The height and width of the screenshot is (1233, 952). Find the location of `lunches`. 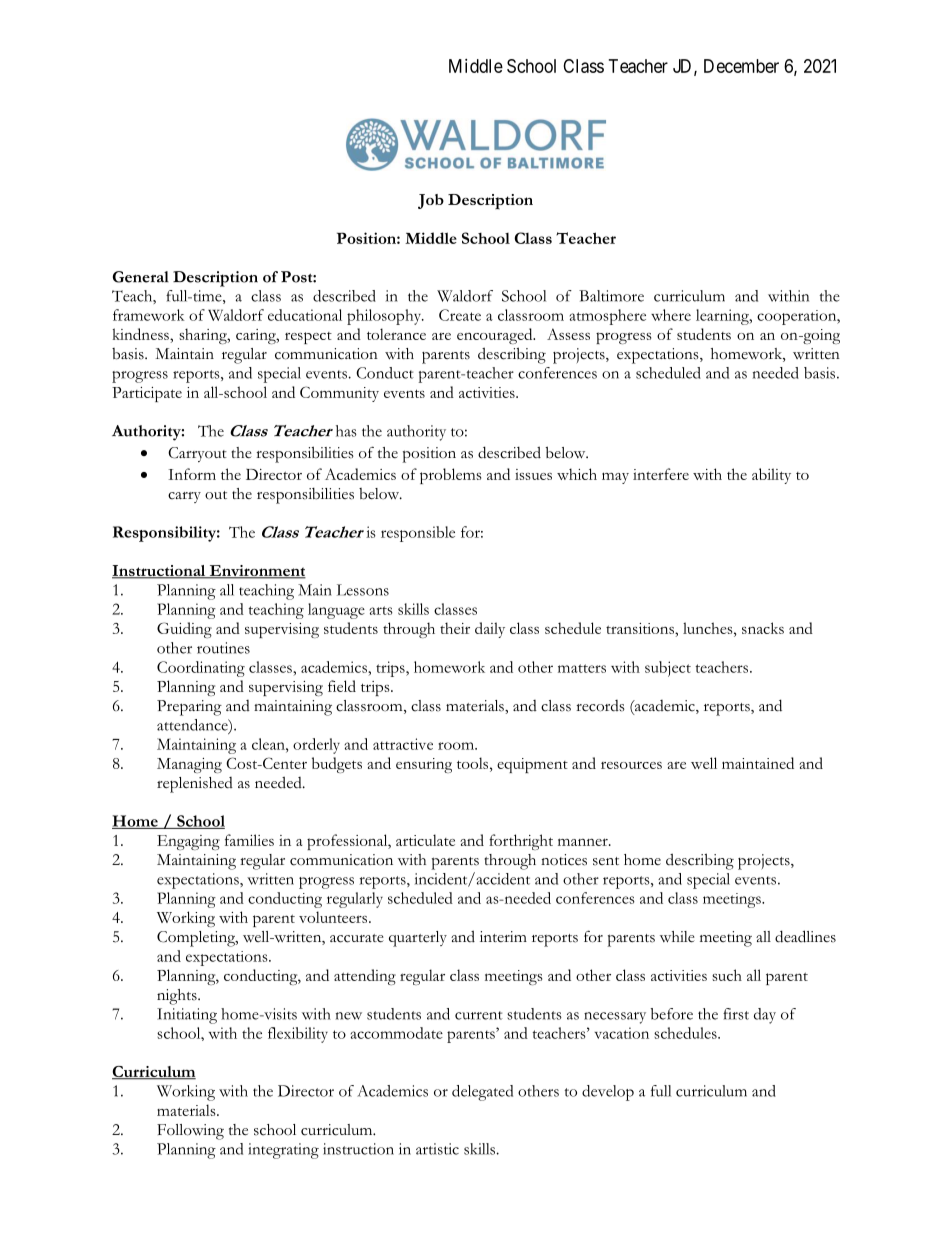

lunches is located at coordinates (709, 628).
